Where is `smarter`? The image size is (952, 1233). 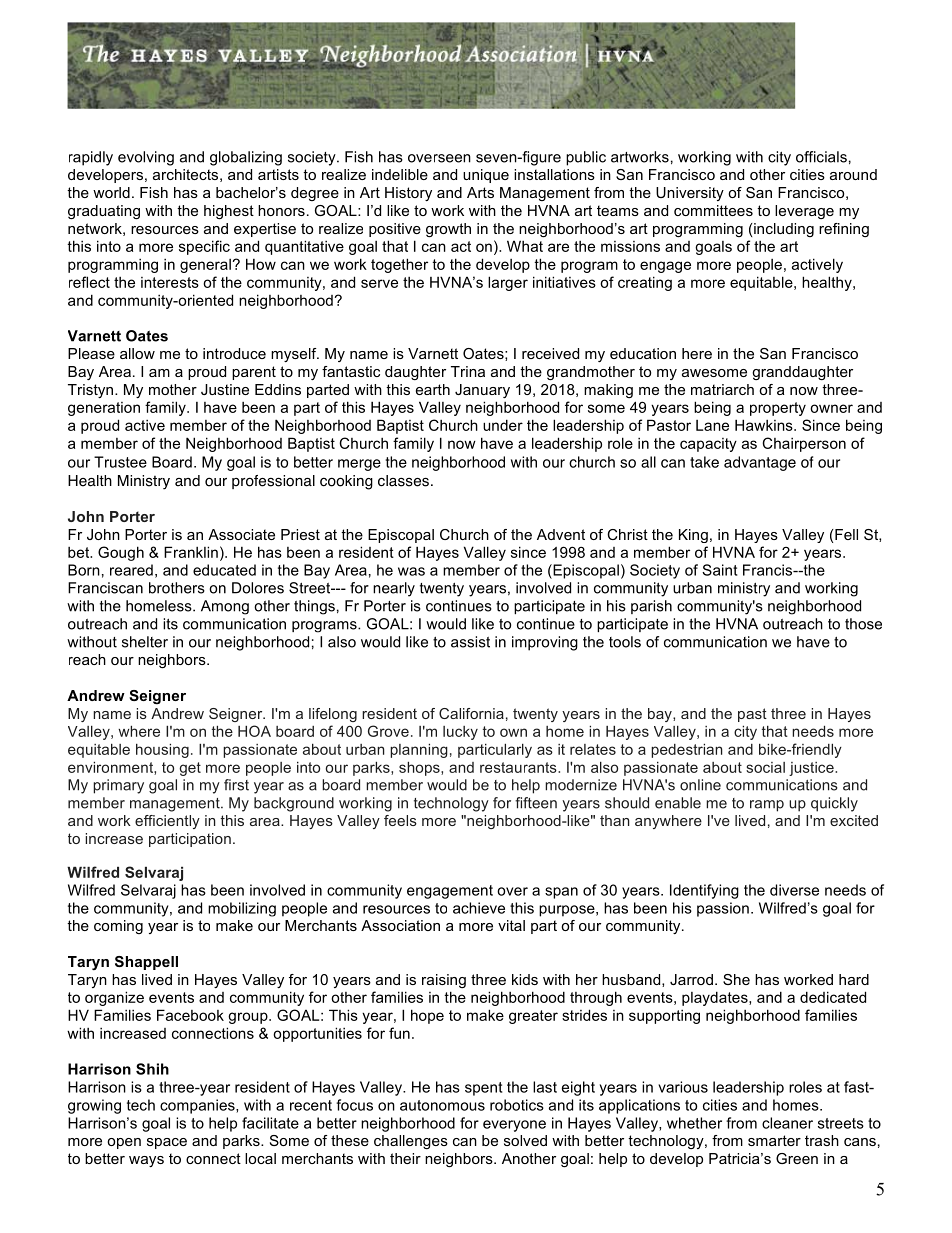 smarter is located at coordinates (774, 1140).
